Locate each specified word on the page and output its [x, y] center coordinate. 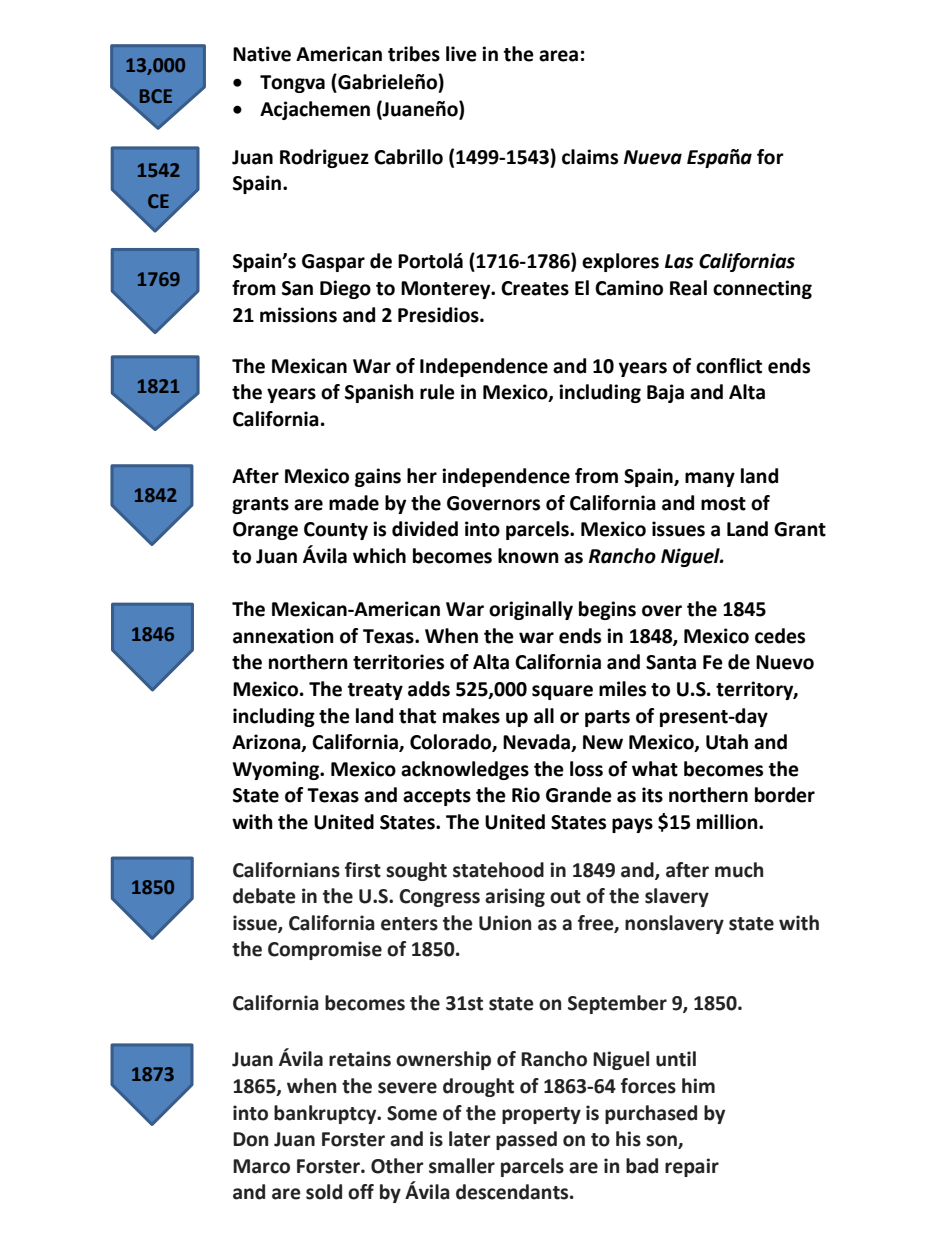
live [461, 54]
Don [250, 1139]
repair [692, 1167]
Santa [671, 662]
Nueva [653, 157]
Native [262, 54]
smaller [462, 1166]
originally [531, 610]
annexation [283, 636]
